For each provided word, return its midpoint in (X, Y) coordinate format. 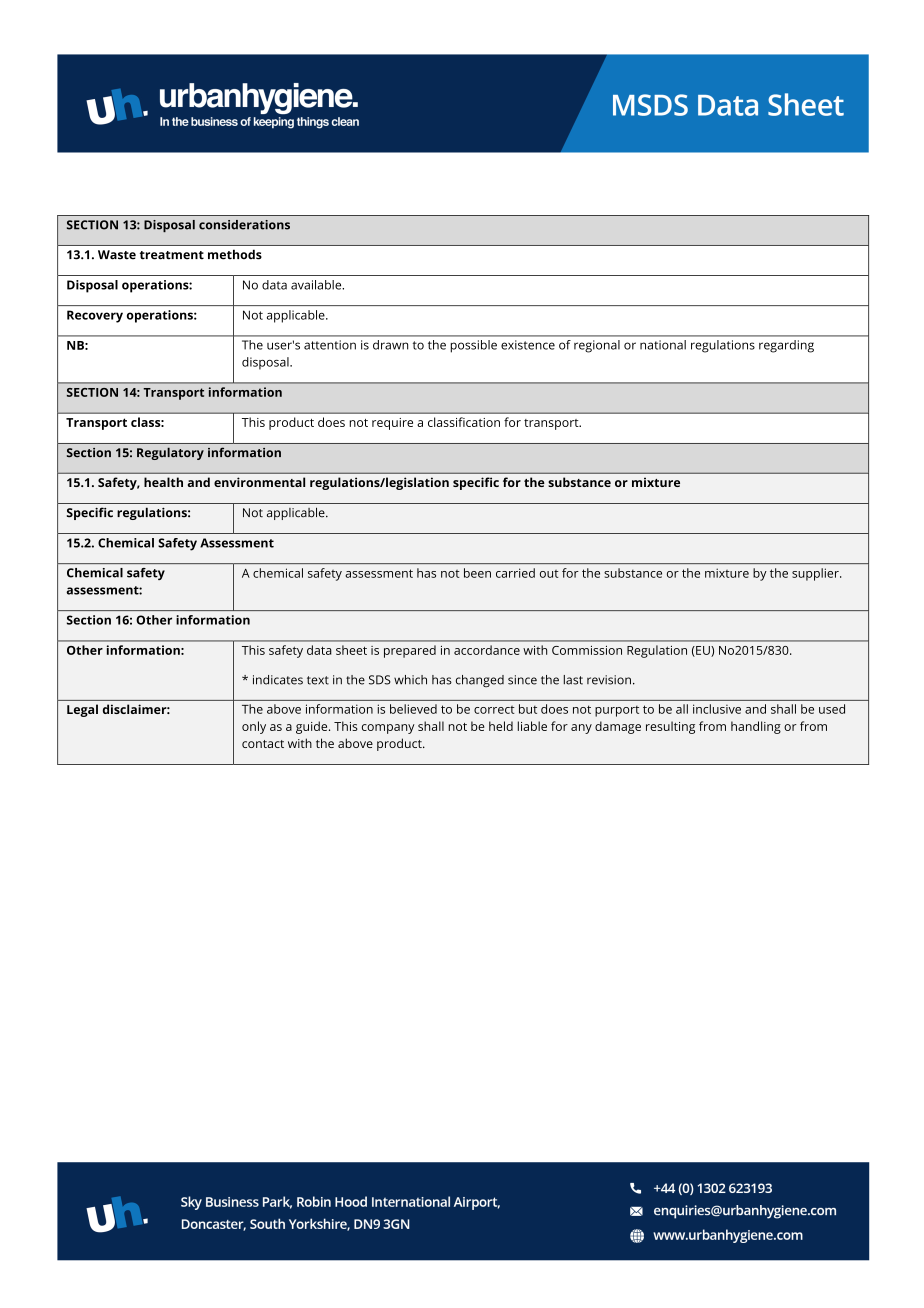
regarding (786, 346)
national (663, 345)
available (317, 285)
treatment (172, 255)
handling (756, 727)
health (163, 482)
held (501, 726)
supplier (816, 574)
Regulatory (170, 453)
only (254, 727)
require (392, 424)
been (477, 573)
